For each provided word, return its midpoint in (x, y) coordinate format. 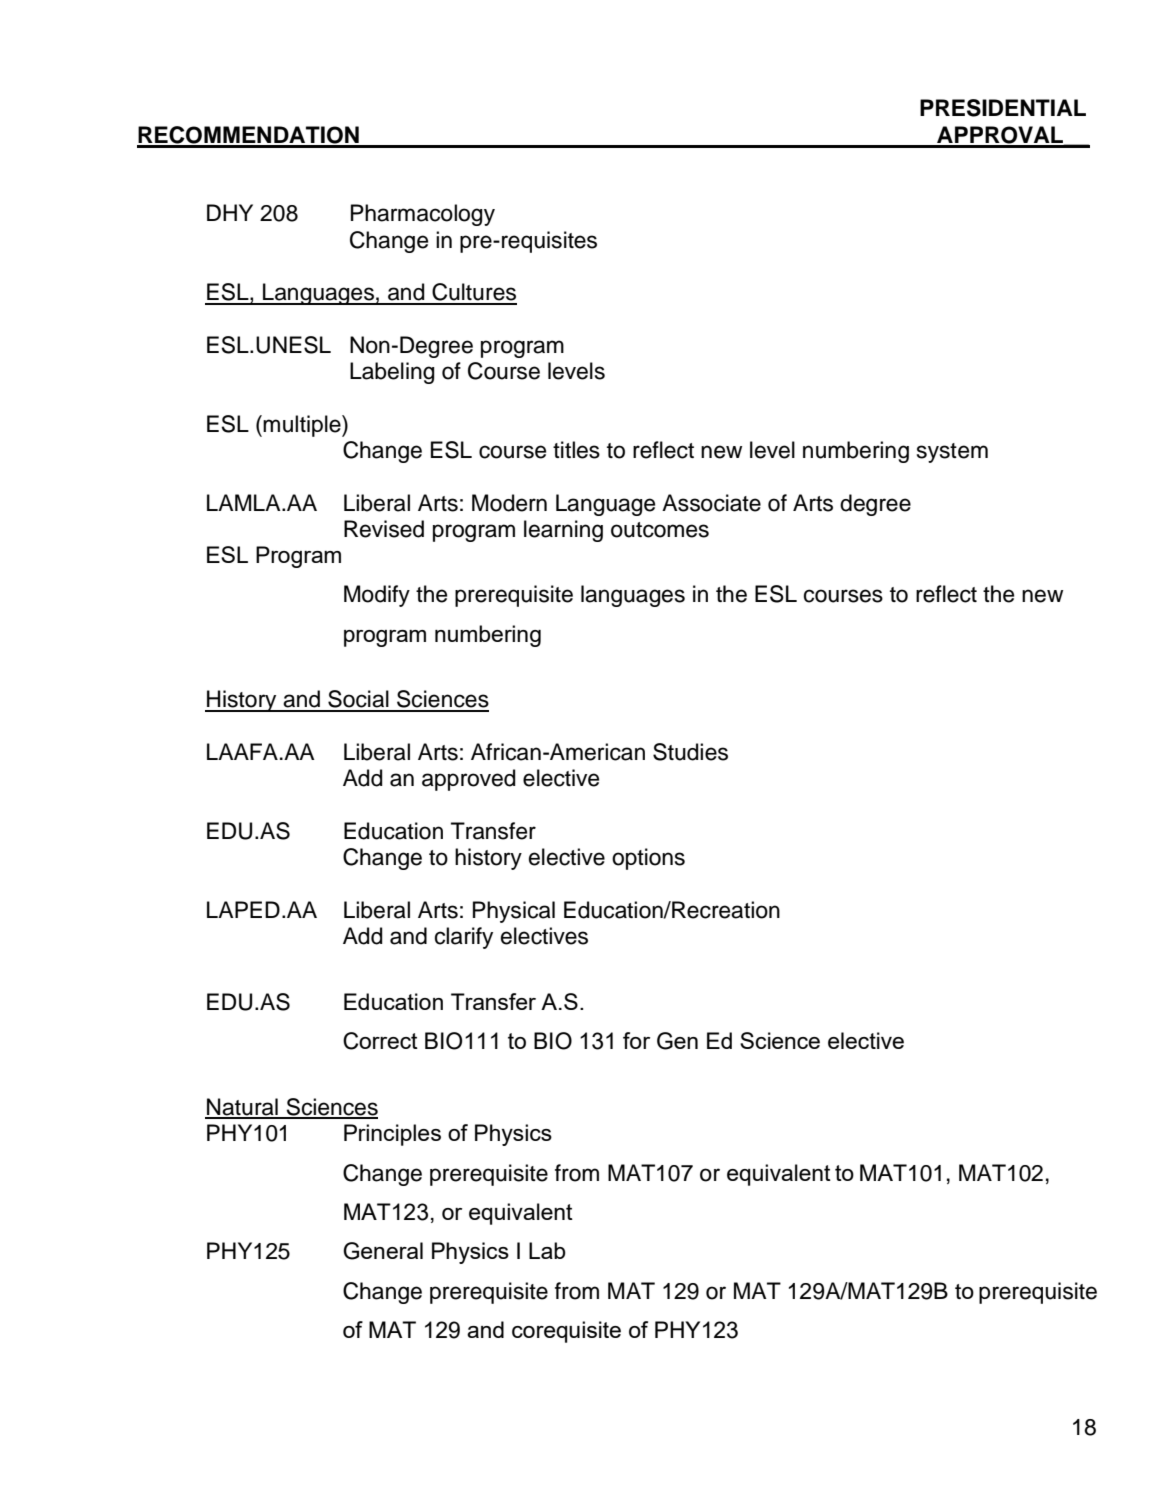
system (952, 453)
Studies (690, 752)
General (383, 1251)
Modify (377, 596)
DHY (230, 212)
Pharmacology (423, 215)
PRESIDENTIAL (1003, 108)
